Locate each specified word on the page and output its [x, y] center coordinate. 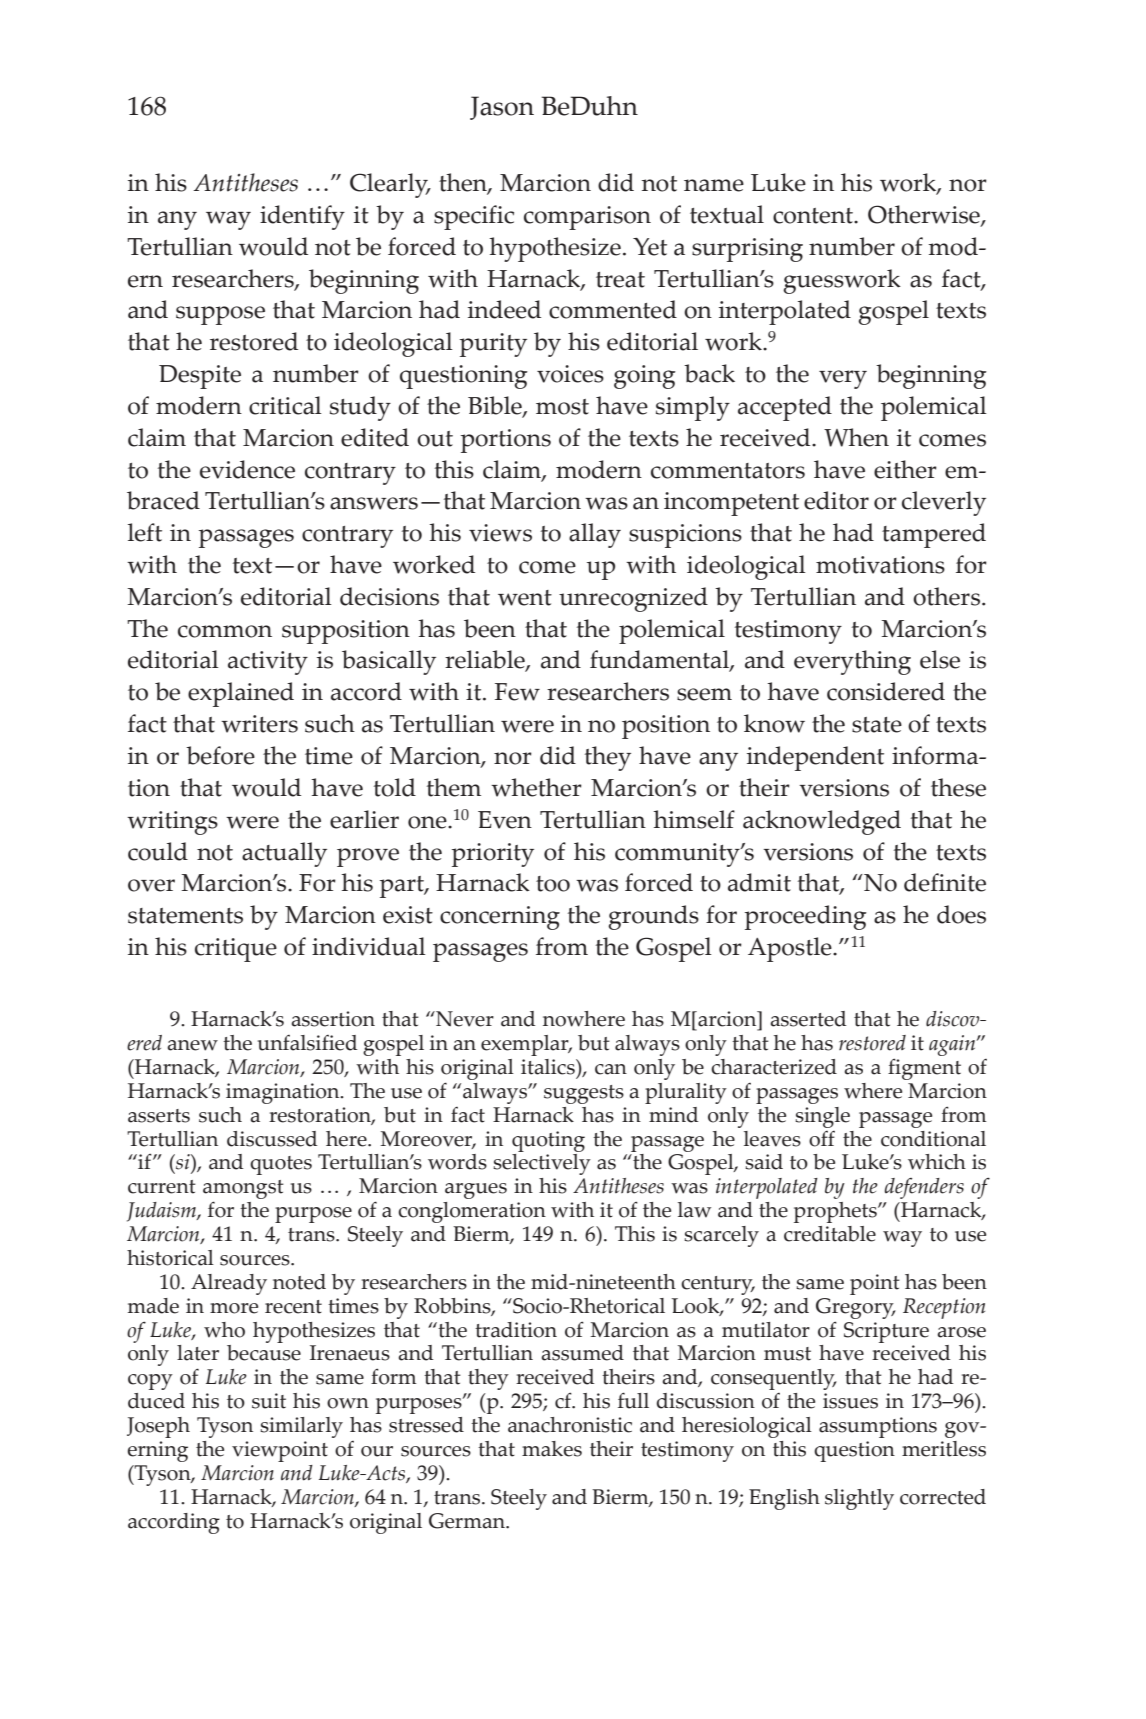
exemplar [526, 1045]
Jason [502, 108]
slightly [859, 1499]
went [525, 598]
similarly [301, 1427]
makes [552, 1449]
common [225, 631]
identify [302, 217]
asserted [808, 1019]
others [946, 596]
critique [236, 950]
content [814, 216]
